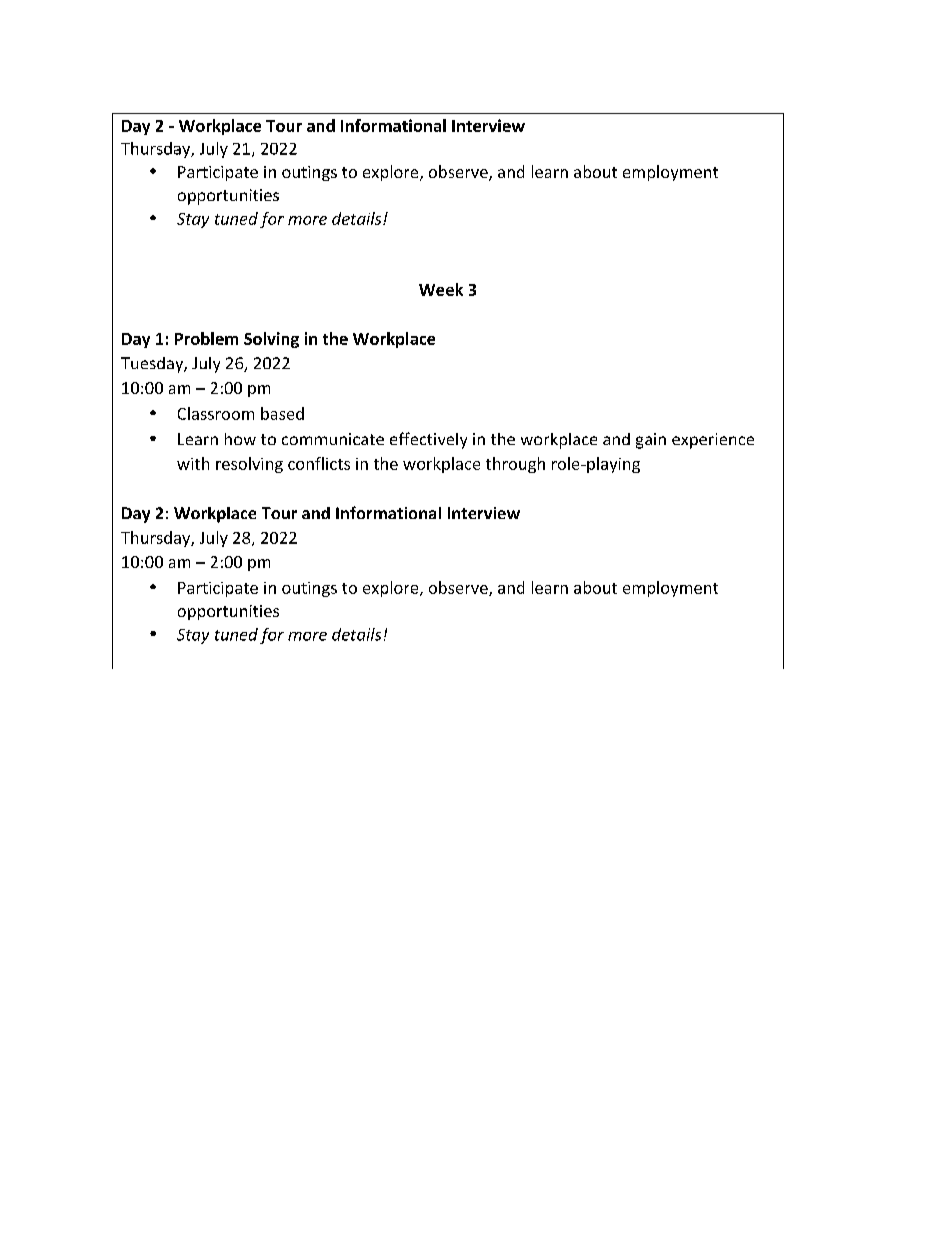 This screenshot has width=952, height=1233. I want to click on Classroom, so click(216, 413).
